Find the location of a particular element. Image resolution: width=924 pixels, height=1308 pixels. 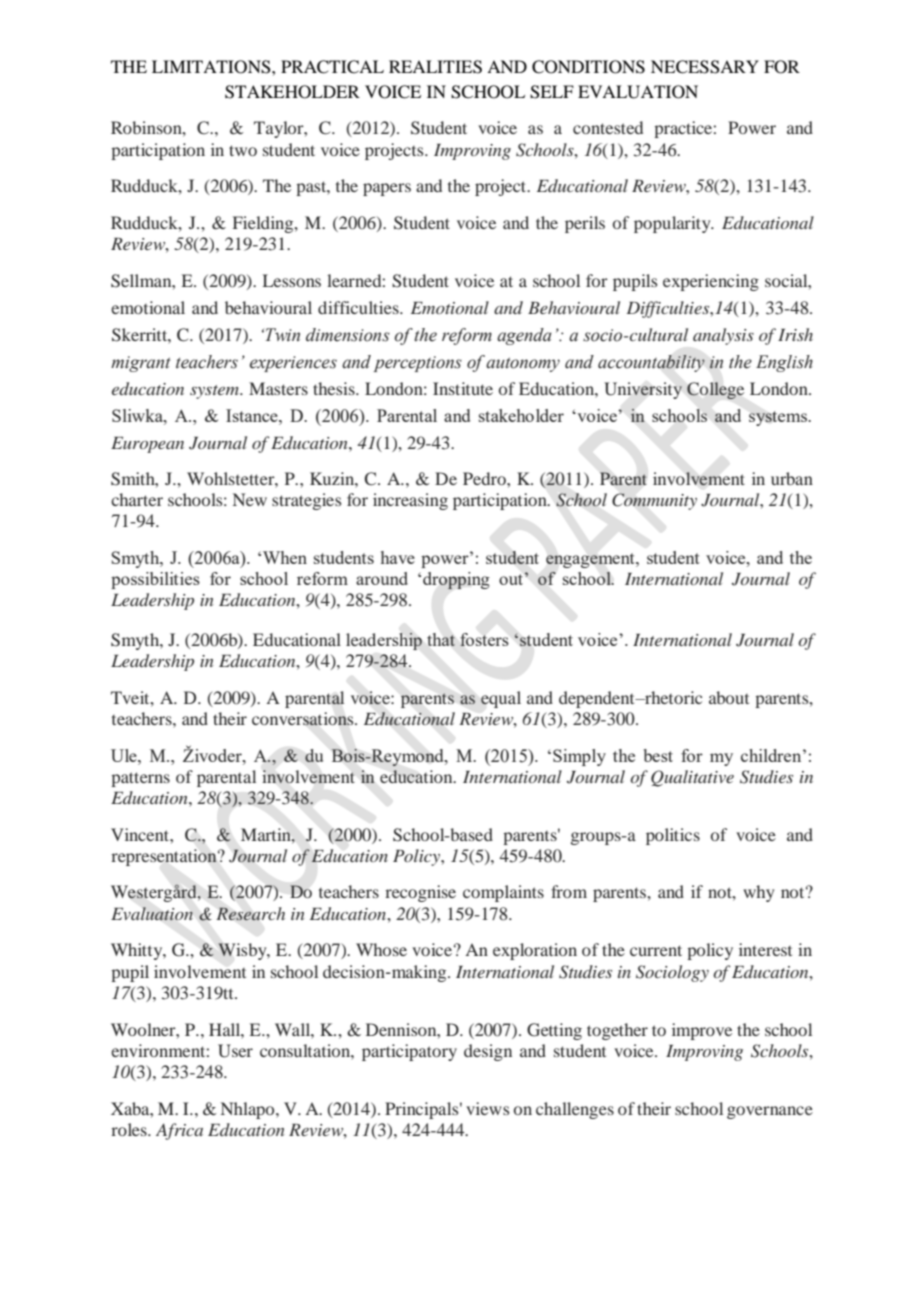

REALITIES is located at coordinates (435, 67).
